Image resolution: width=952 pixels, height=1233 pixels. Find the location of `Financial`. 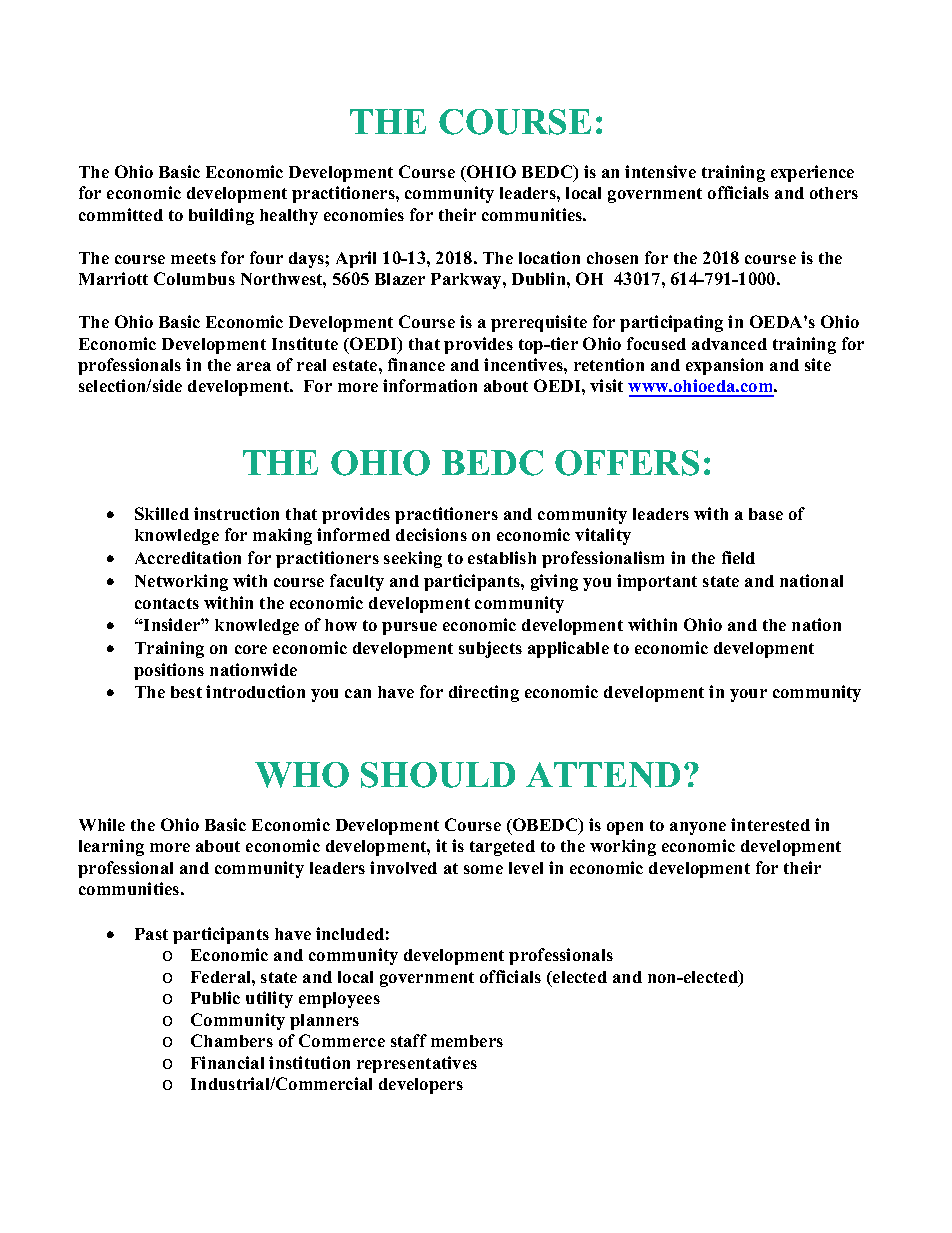

Financial is located at coordinates (227, 1062).
